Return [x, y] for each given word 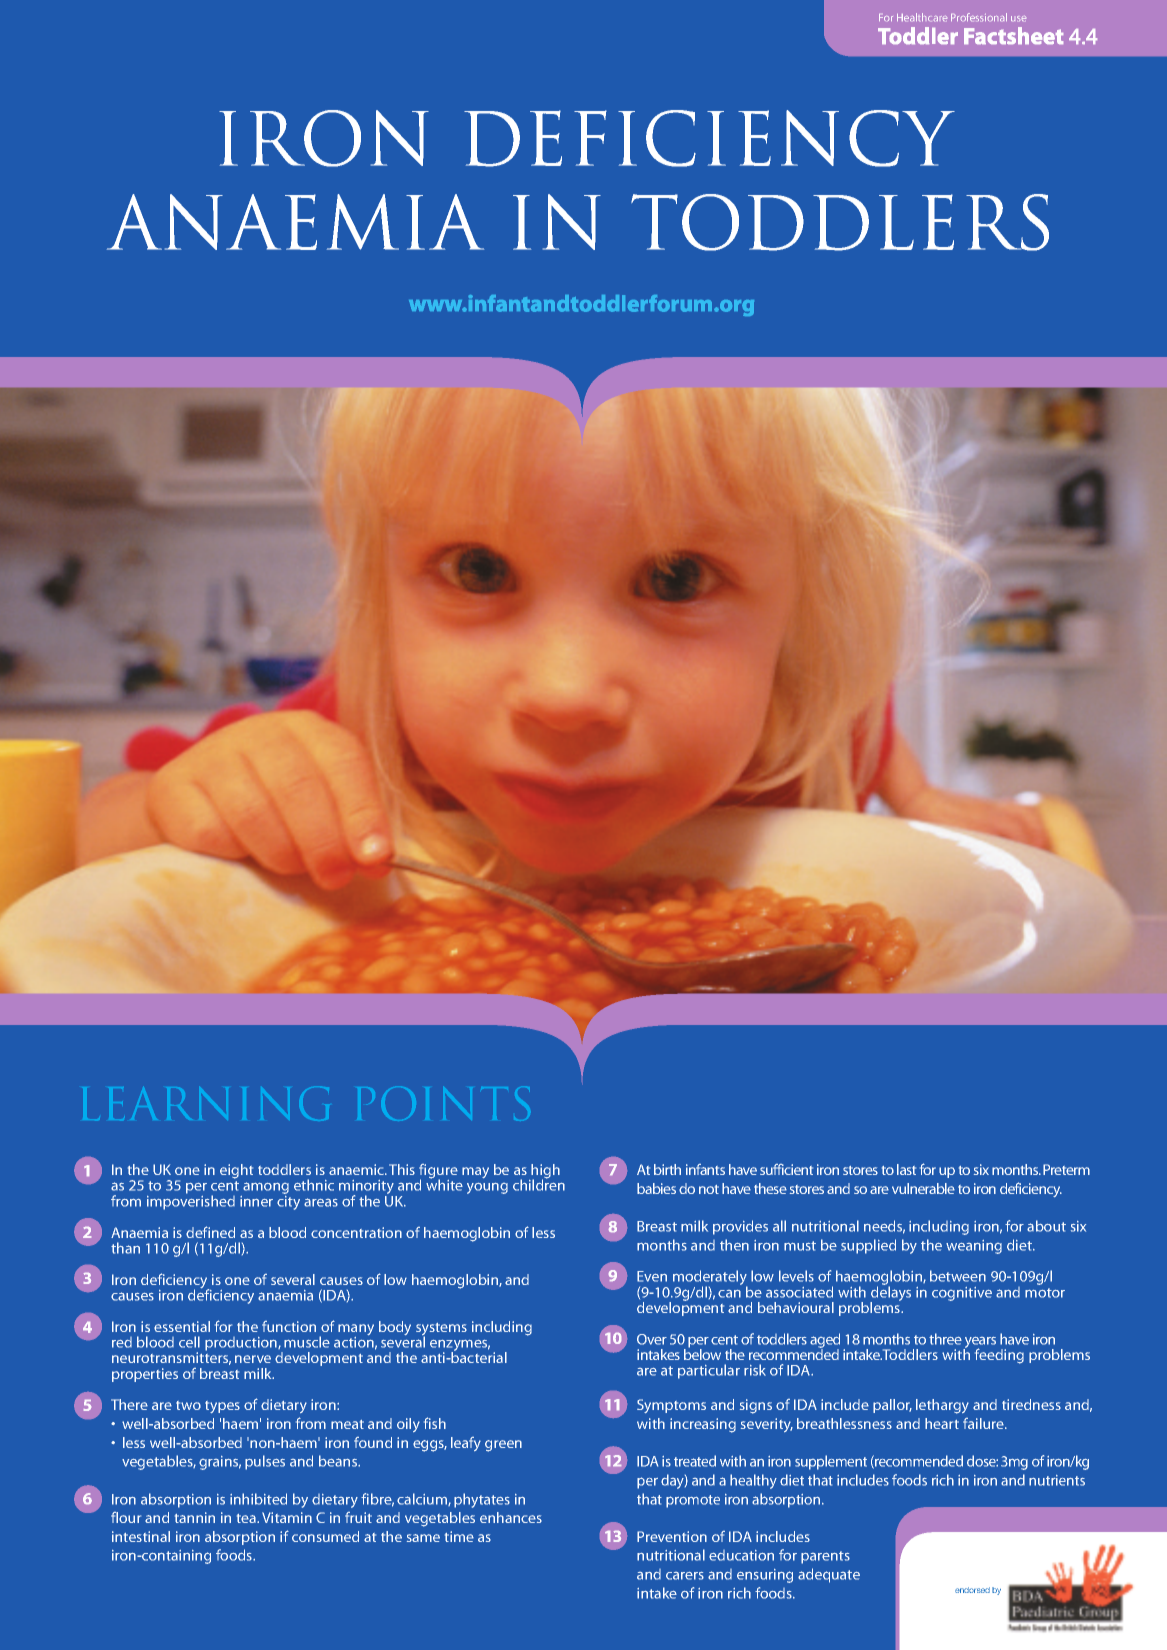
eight [236, 1171]
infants [705, 1169]
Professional [979, 17]
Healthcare [922, 17]
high [545, 1172]
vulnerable [923, 1188]
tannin [195, 1517]
